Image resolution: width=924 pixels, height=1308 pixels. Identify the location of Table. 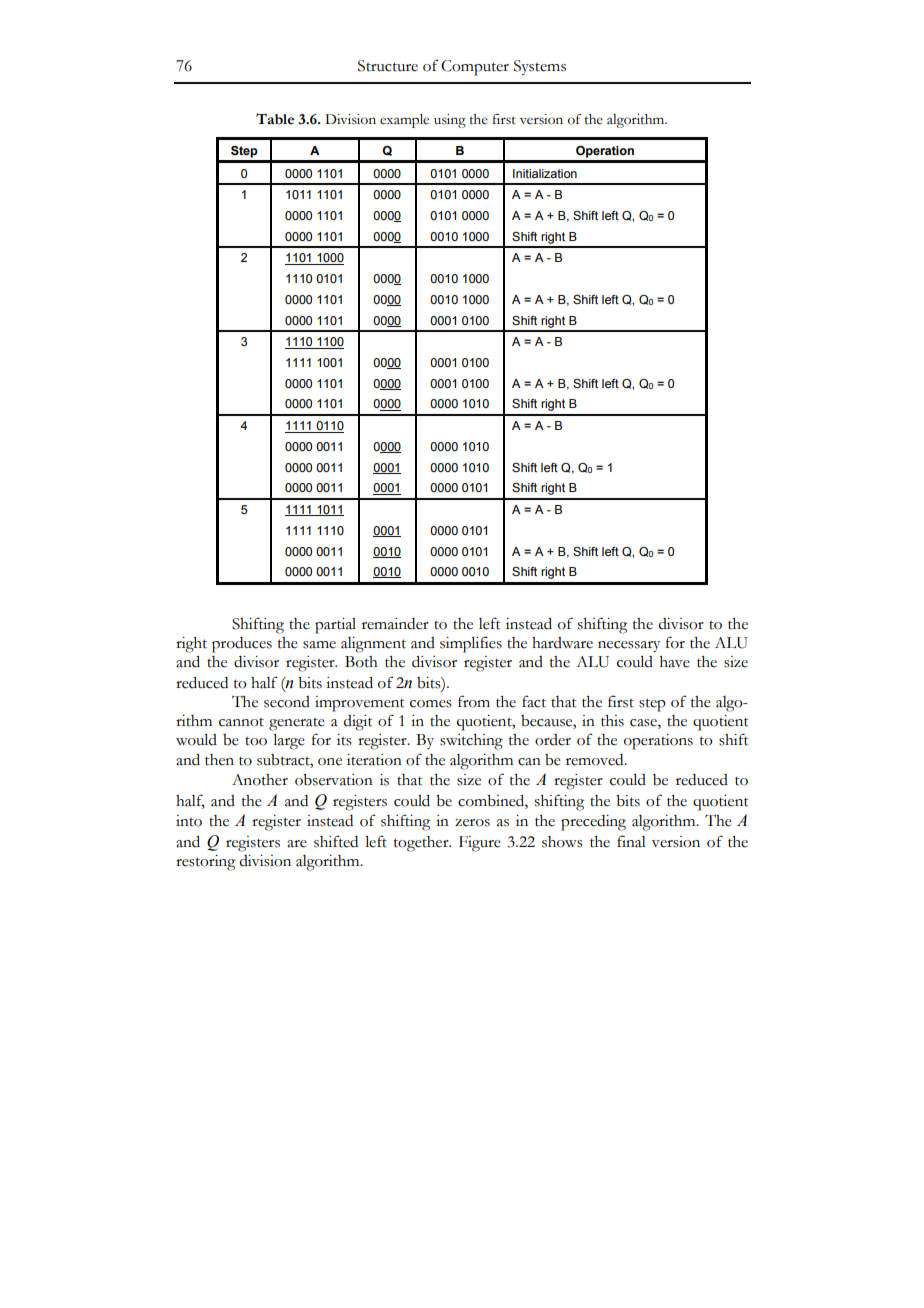
(275, 119).
